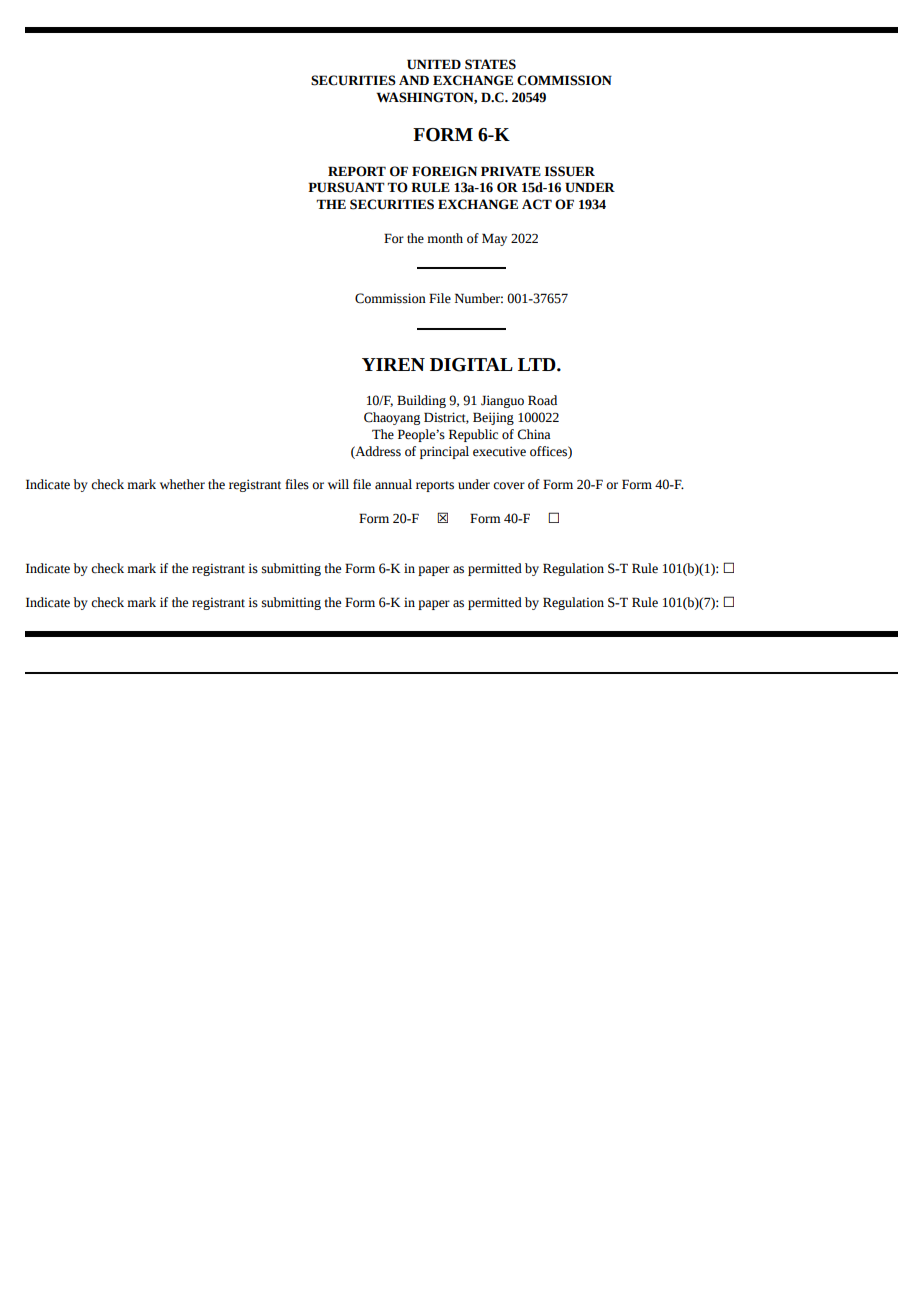 The height and width of the image is (1308, 924). What do you see at coordinates (434, 64) in the image?
I see `UNITED` at bounding box center [434, 64].
